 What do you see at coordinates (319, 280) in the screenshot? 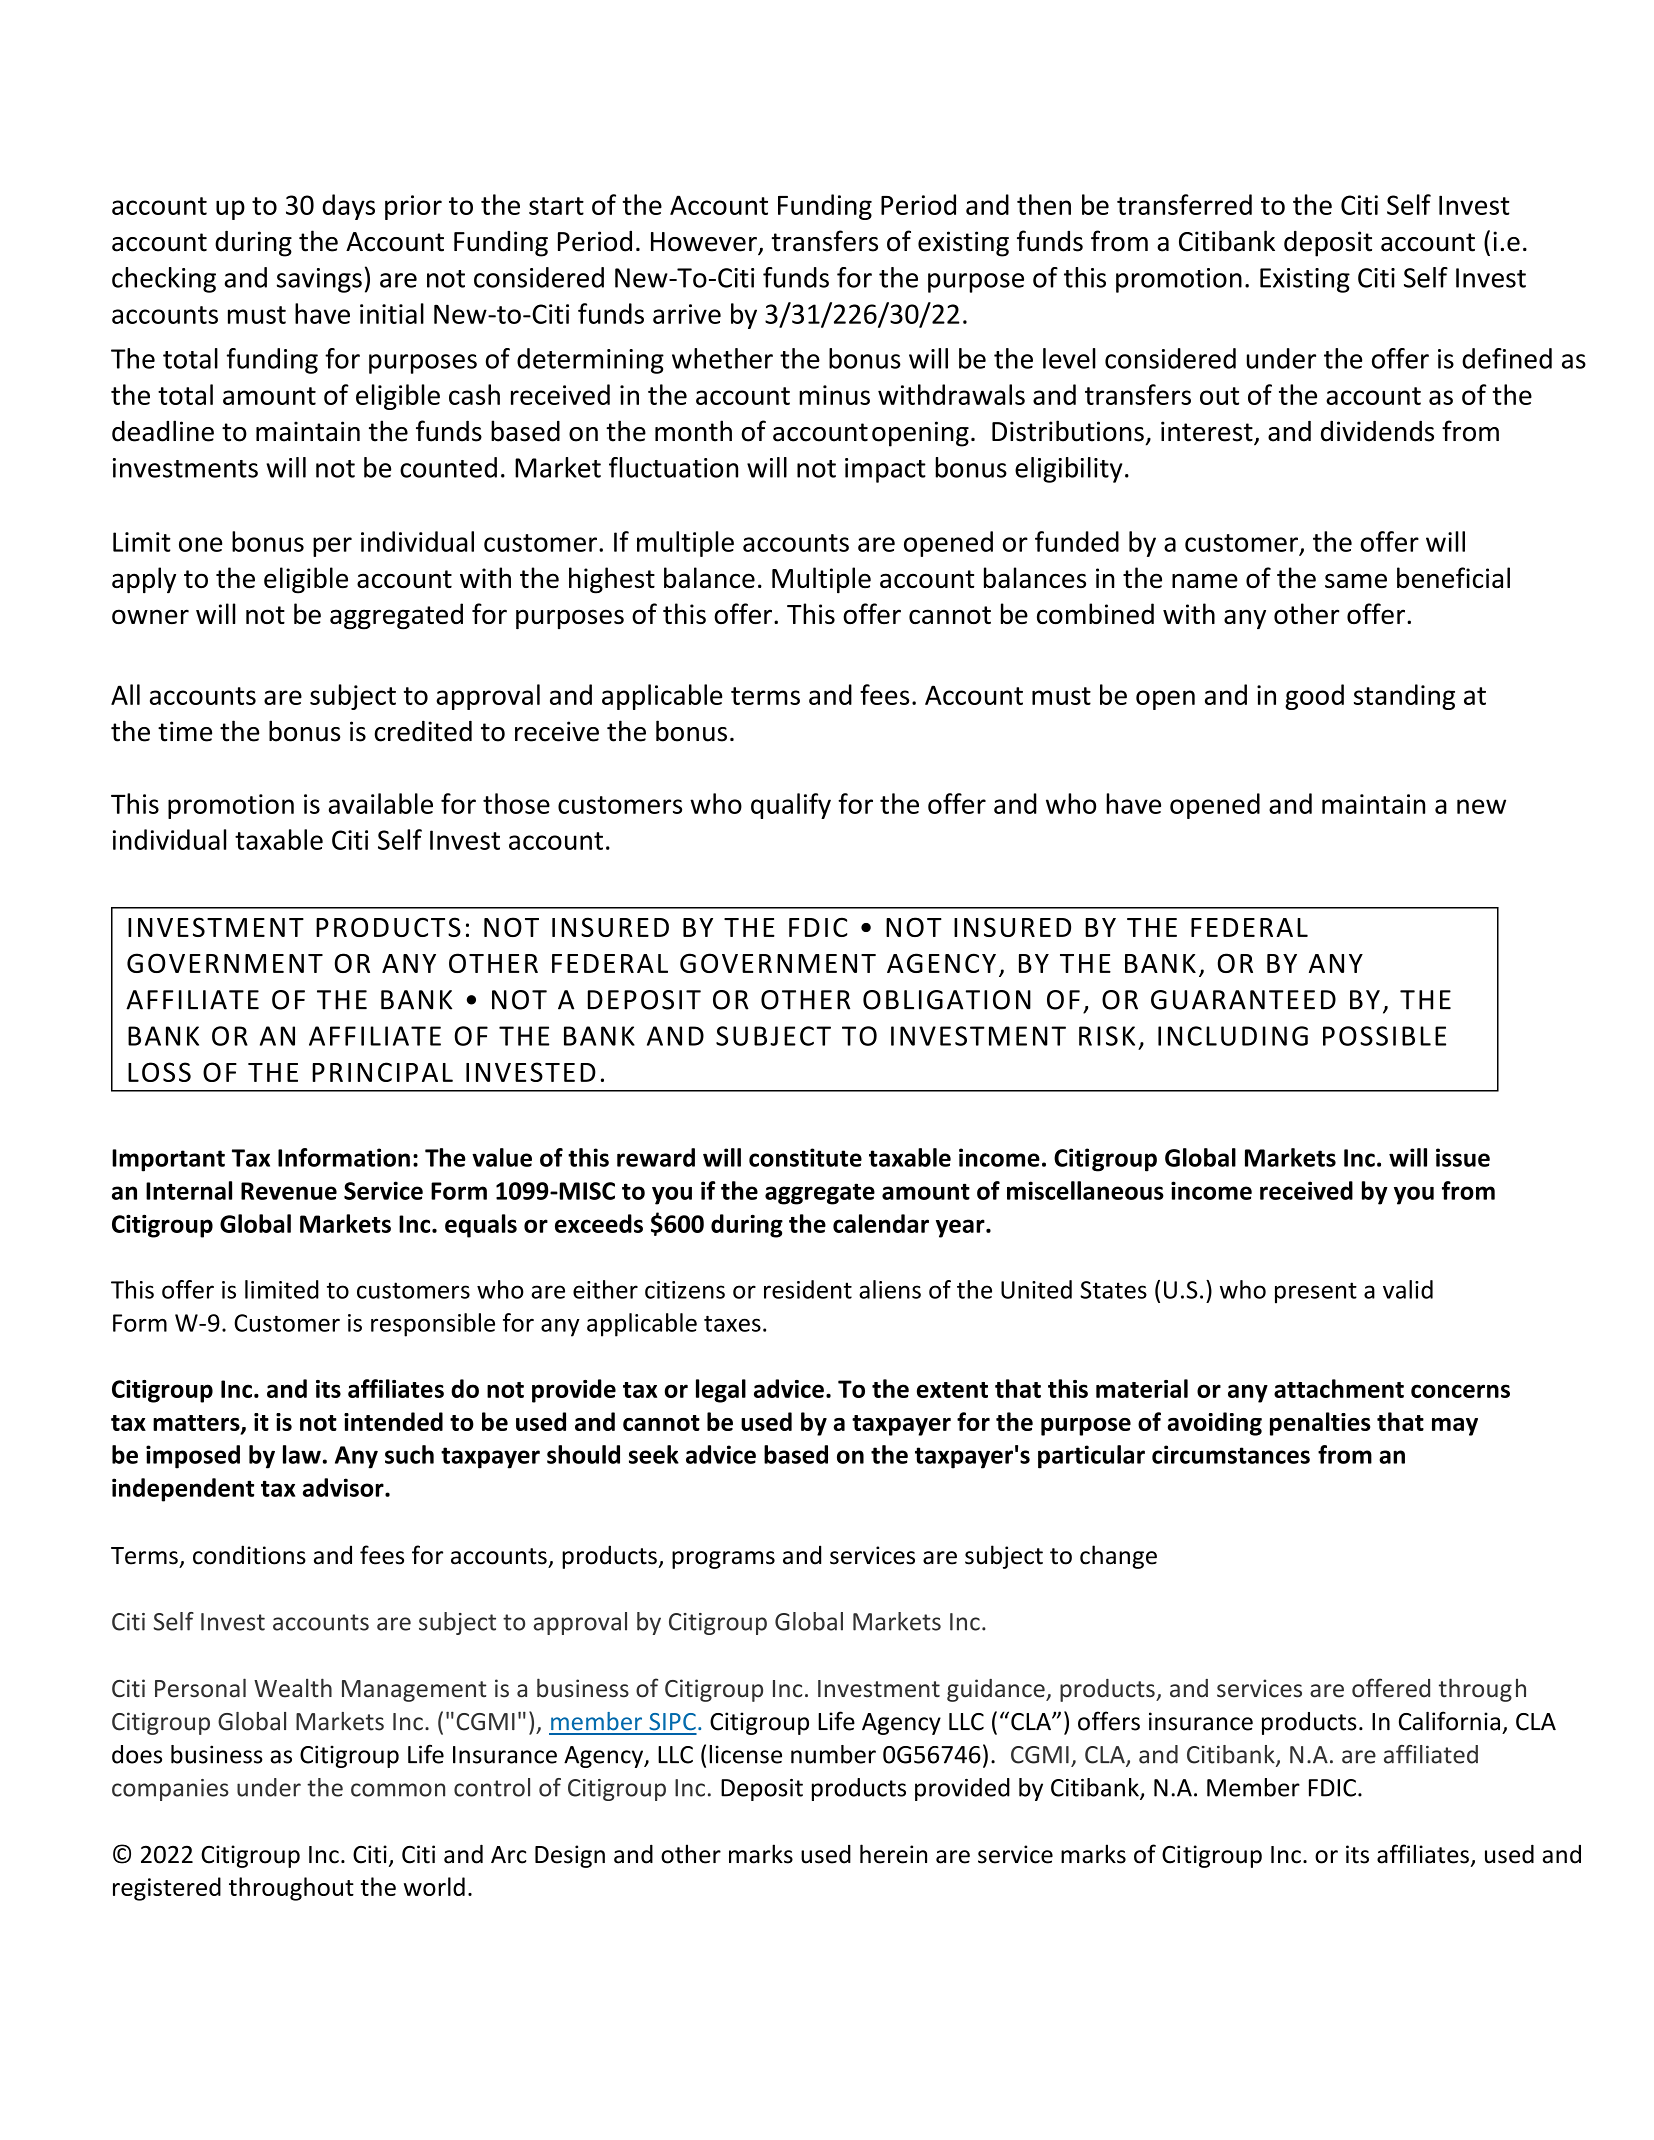
I see `savings` at bounding box center [319, 280].
